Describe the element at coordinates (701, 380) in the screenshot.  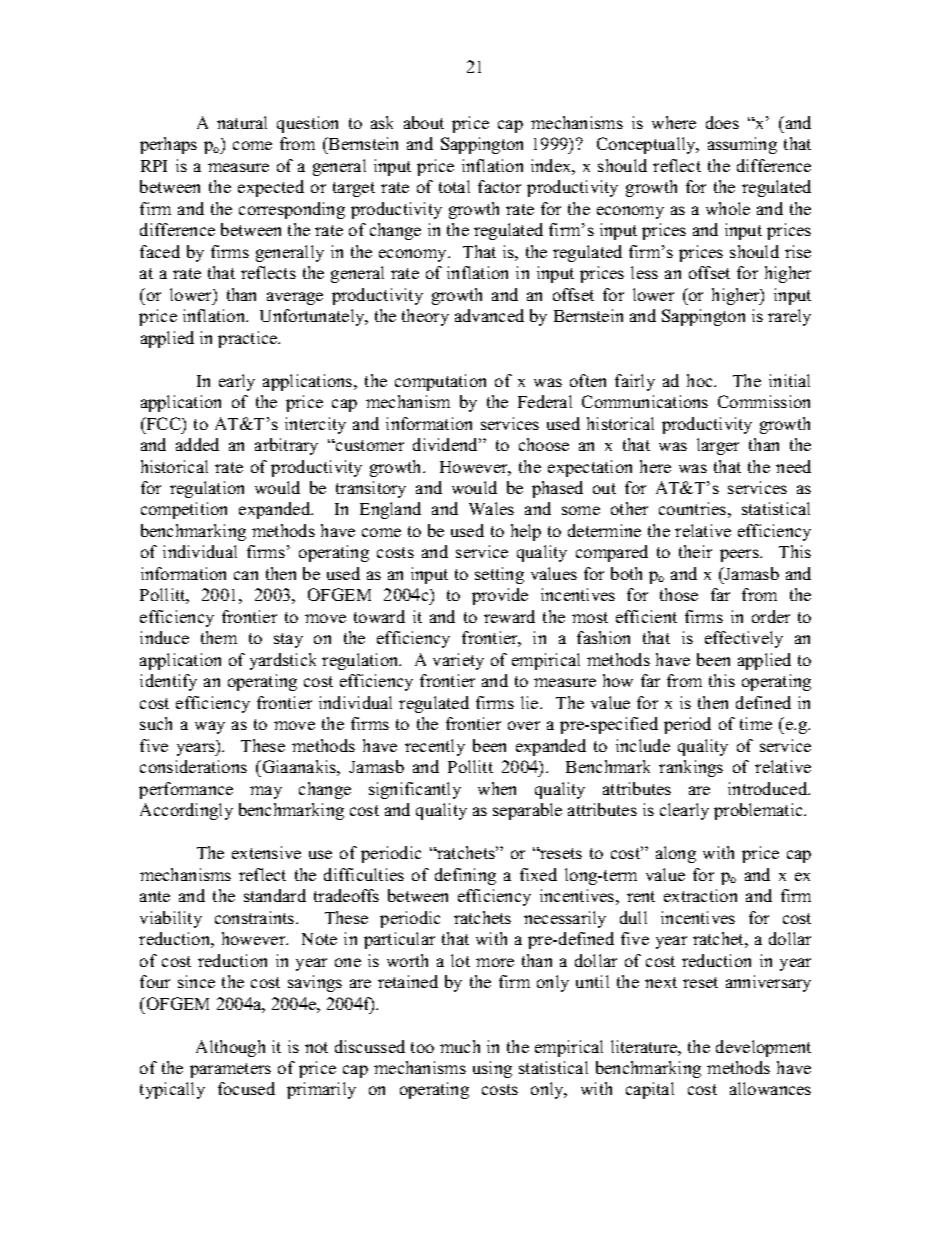
I see `hoc` at that location.
